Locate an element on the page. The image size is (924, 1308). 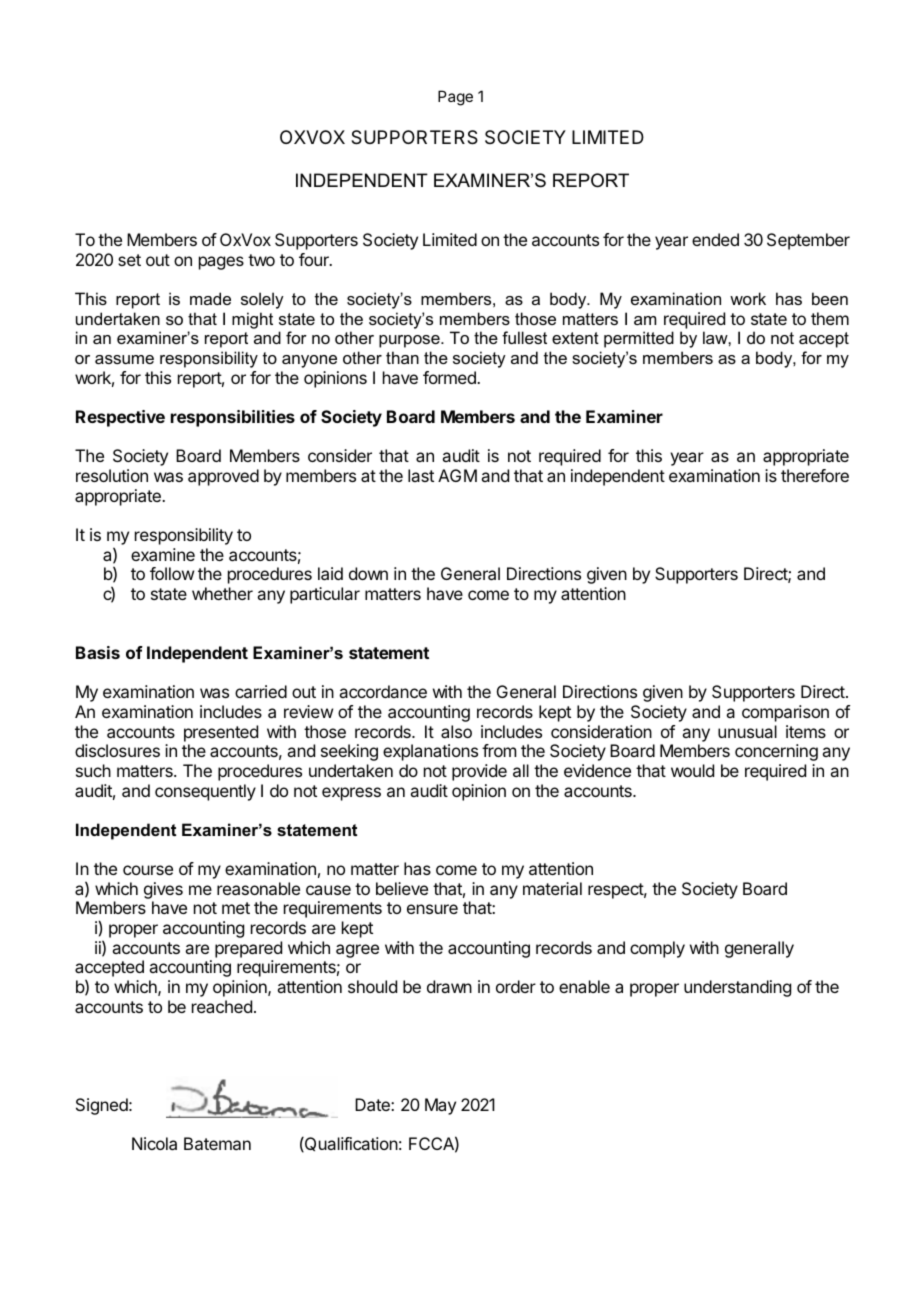
understanding is located at coordinates (737, 988).
